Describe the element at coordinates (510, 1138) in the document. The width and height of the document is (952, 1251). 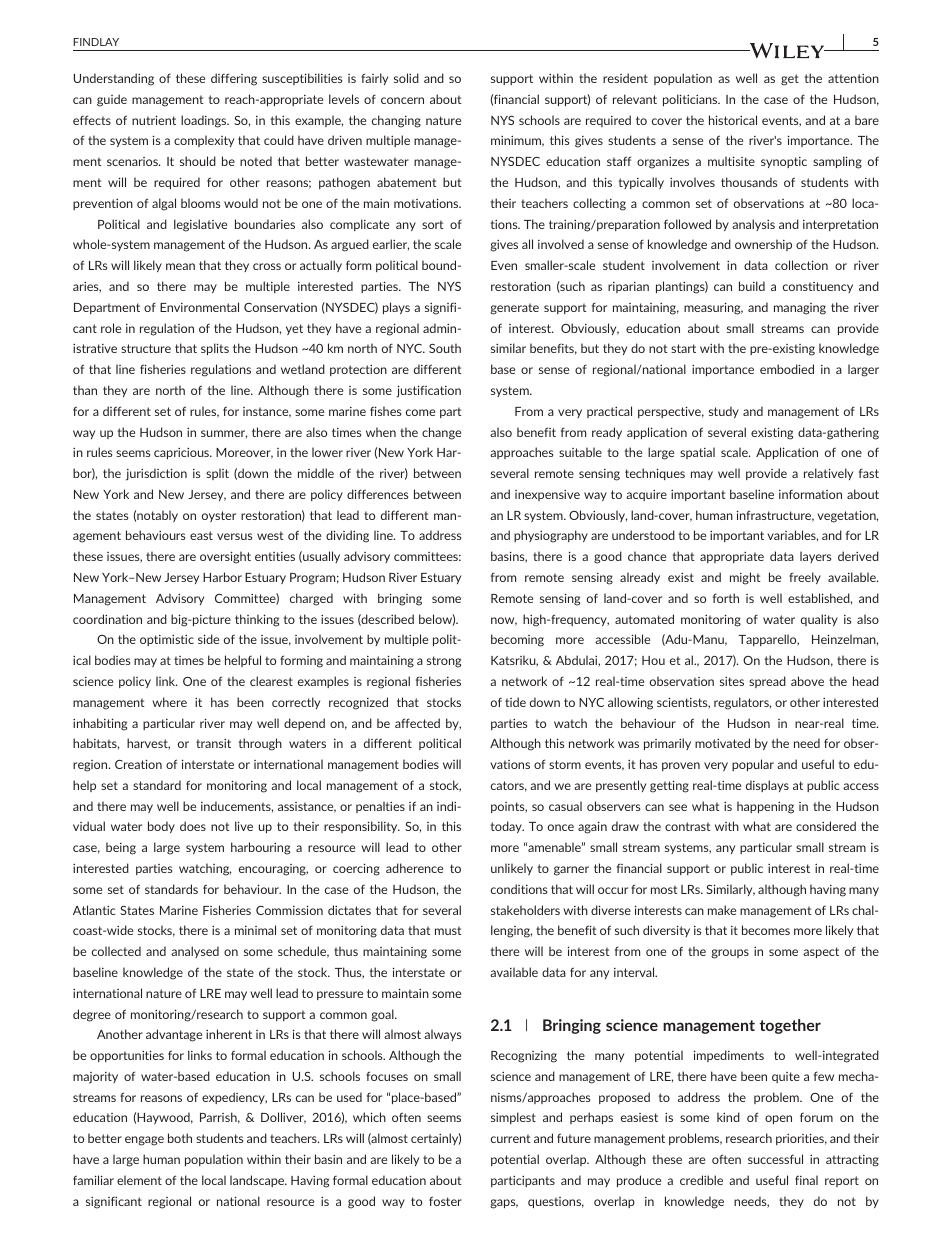
I see `current` at that location.
